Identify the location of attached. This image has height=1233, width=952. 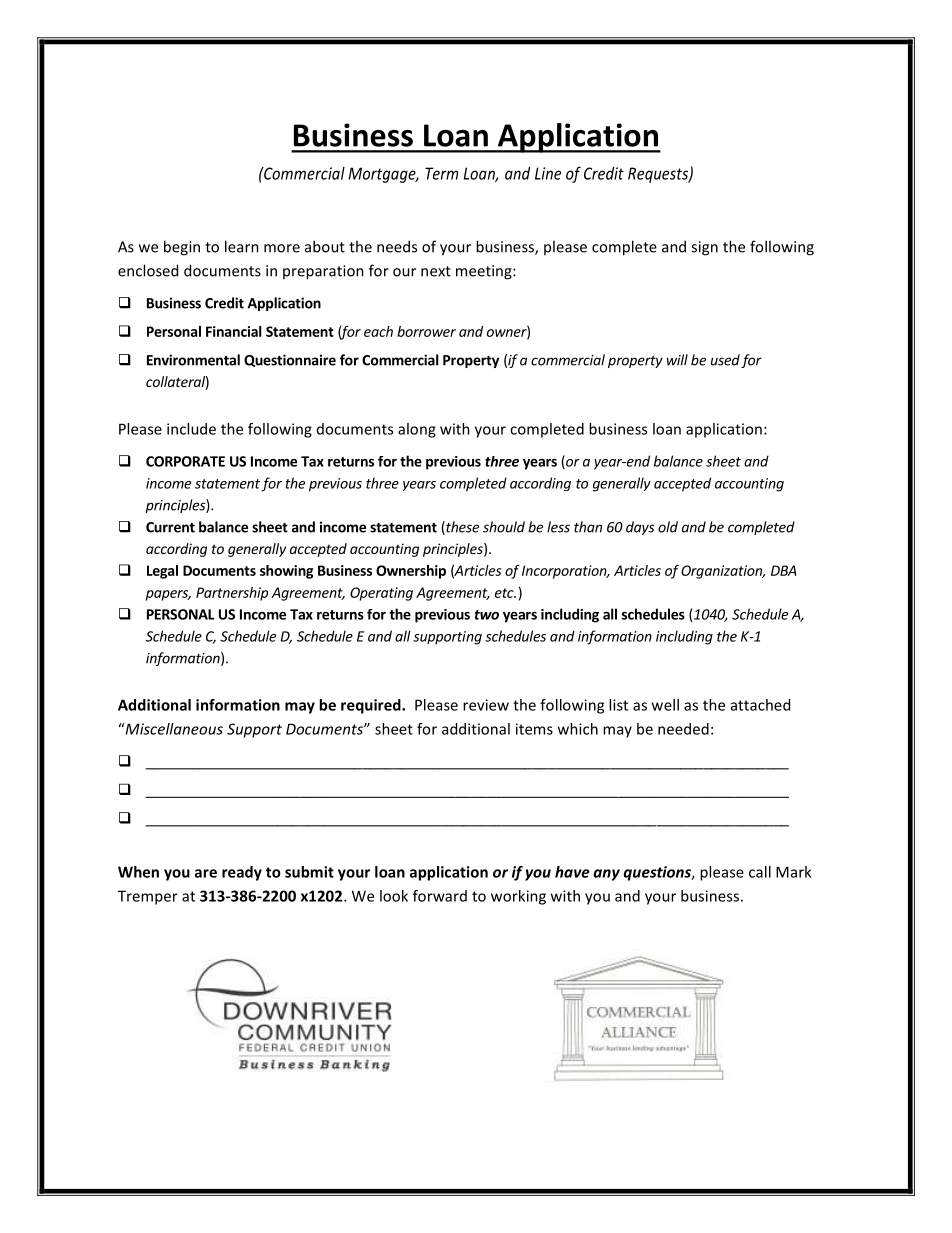
(760, 705).
